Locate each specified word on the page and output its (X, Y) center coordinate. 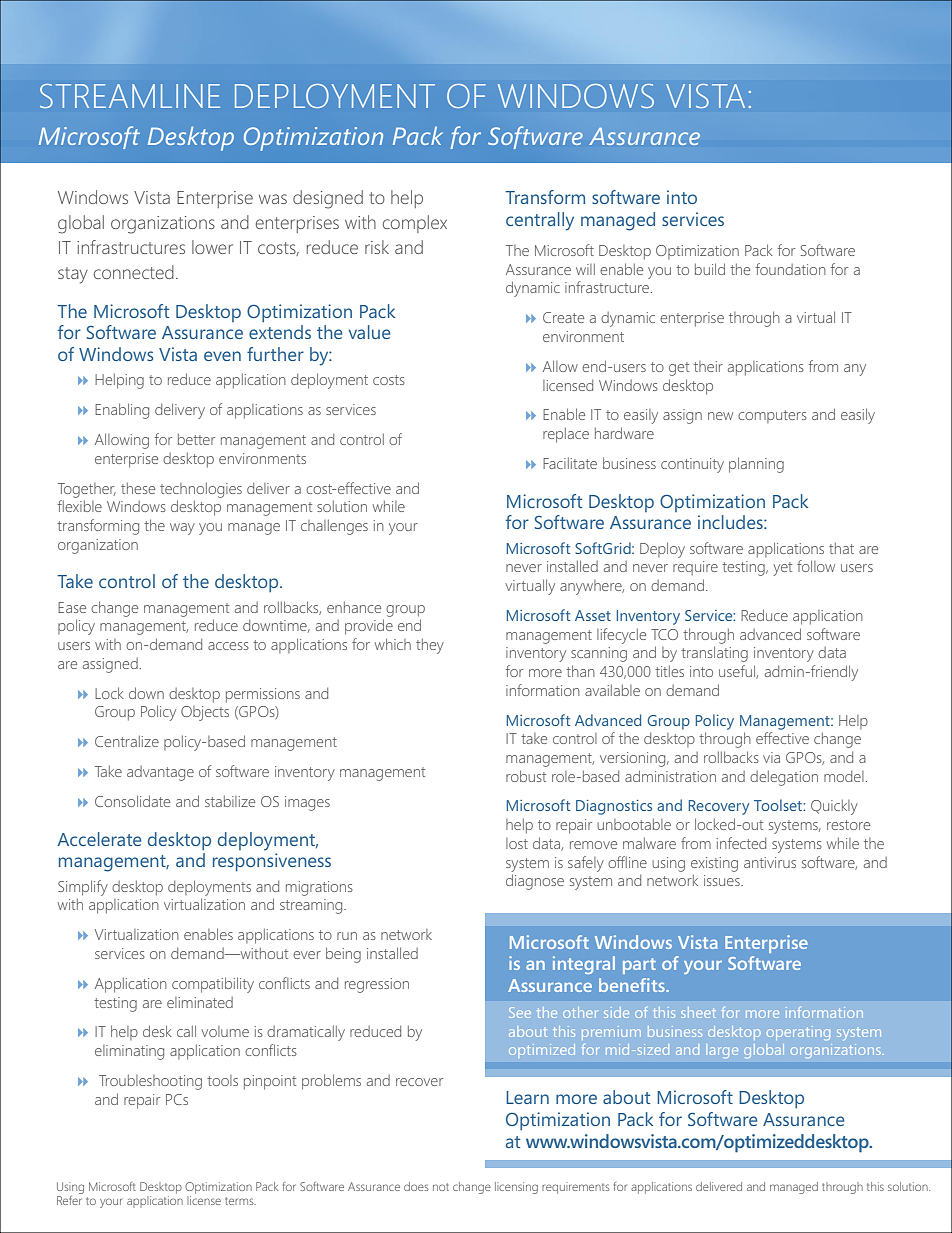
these (138, 488)
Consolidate (132, 801)
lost (517, 843)
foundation (790, 269)
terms (240, 1201)
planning (756, 465)
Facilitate (570, 463)
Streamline (130, 96)
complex (415, 224)
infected (741, 843)
